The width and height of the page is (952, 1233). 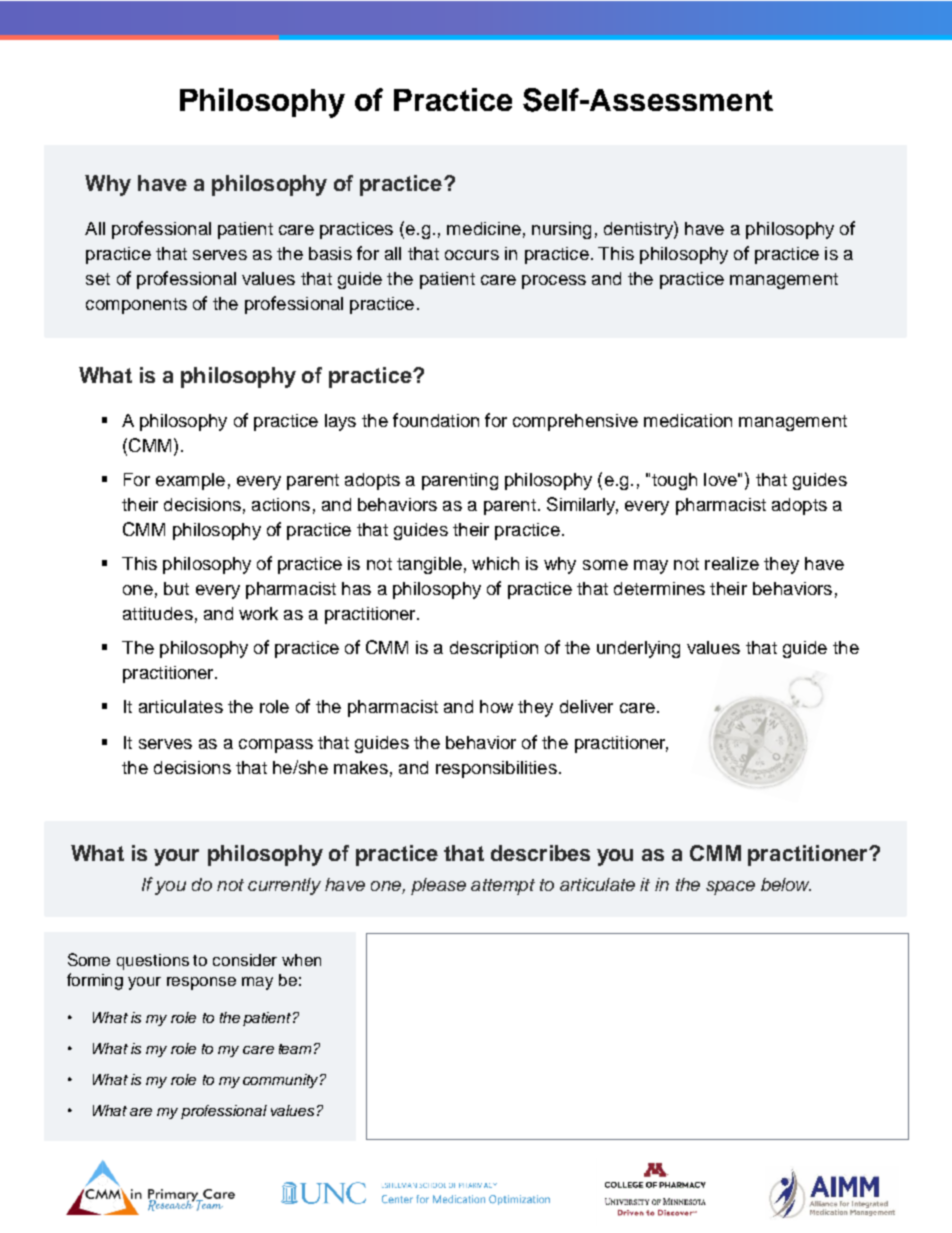 What do you see at coordinates (98, 279) in the page?
I see `set` at bounding box center [98, 279].
